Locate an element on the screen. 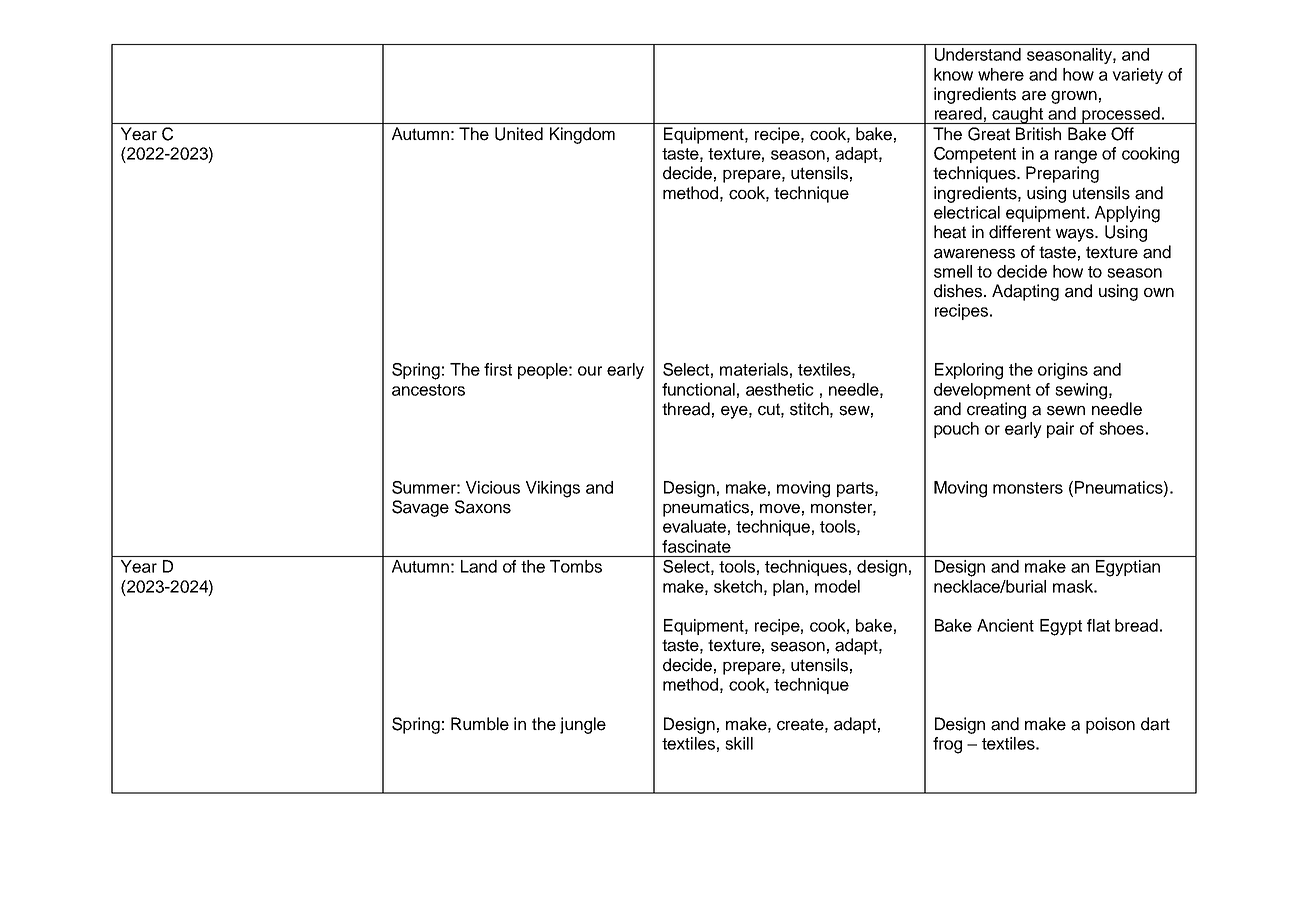 The height and width of the screenshot is (924, 1308). United is located at coordinates (519, 134).
